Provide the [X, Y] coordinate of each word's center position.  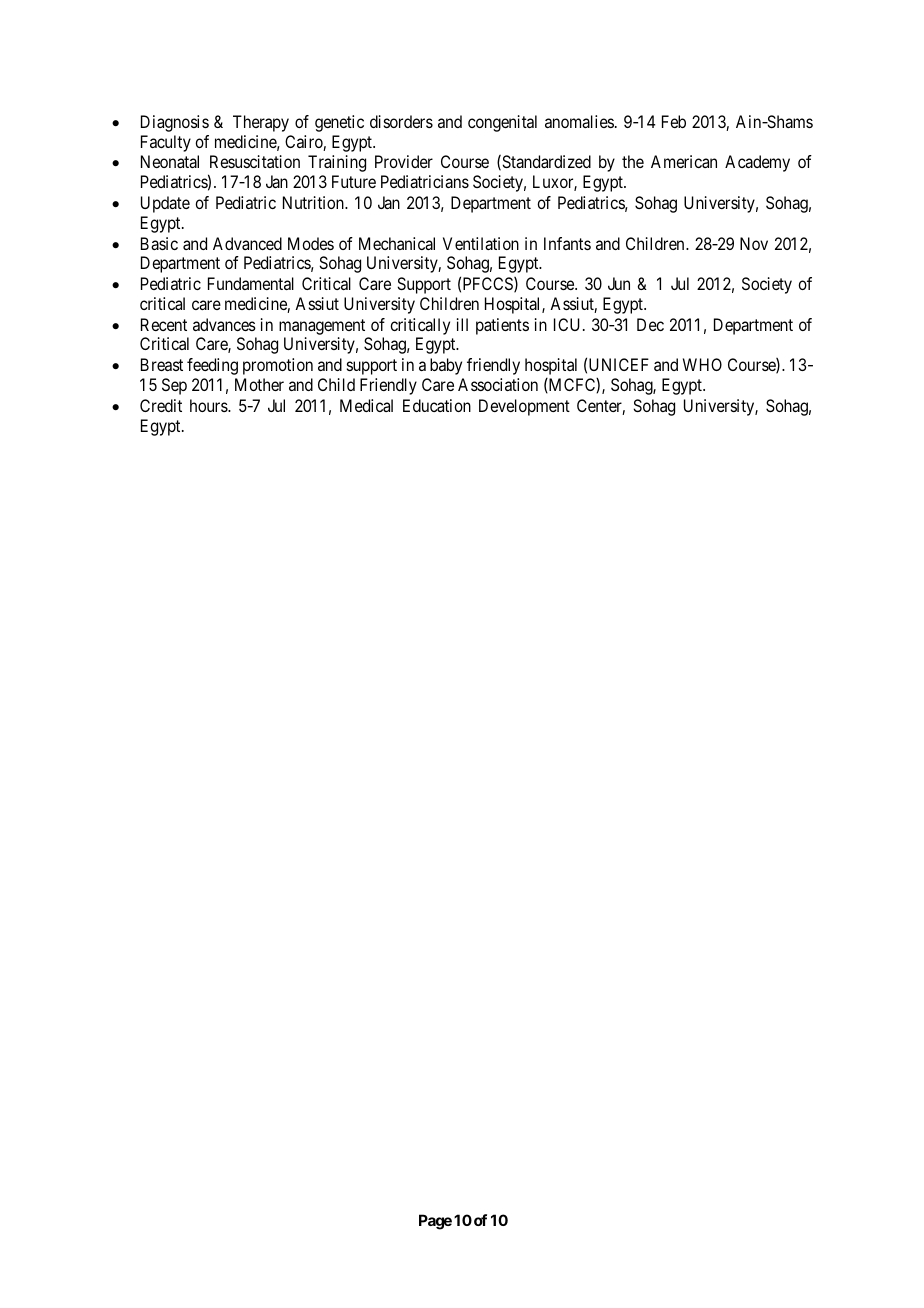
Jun [619, 283]
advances [224, 324]
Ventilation [481, 243]
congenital [502, 123]
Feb [674, 121]
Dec [650, 324]
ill [462, 324]
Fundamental [251, 283]
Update [165, 204]
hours [209, 405]
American [684, 161]
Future [354, 181]
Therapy [261, 123]
